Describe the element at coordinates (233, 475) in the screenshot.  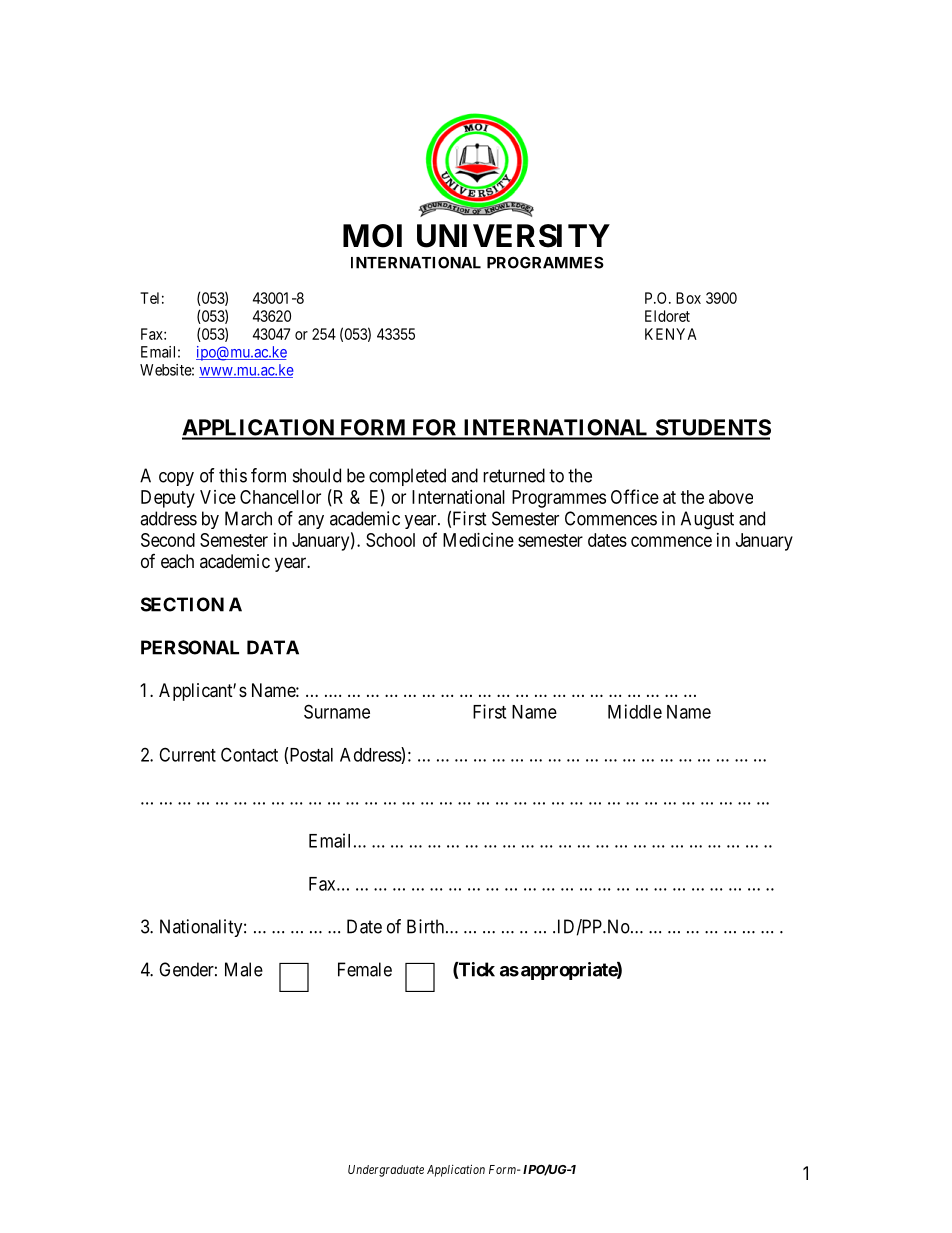
I see `this` at that location.
